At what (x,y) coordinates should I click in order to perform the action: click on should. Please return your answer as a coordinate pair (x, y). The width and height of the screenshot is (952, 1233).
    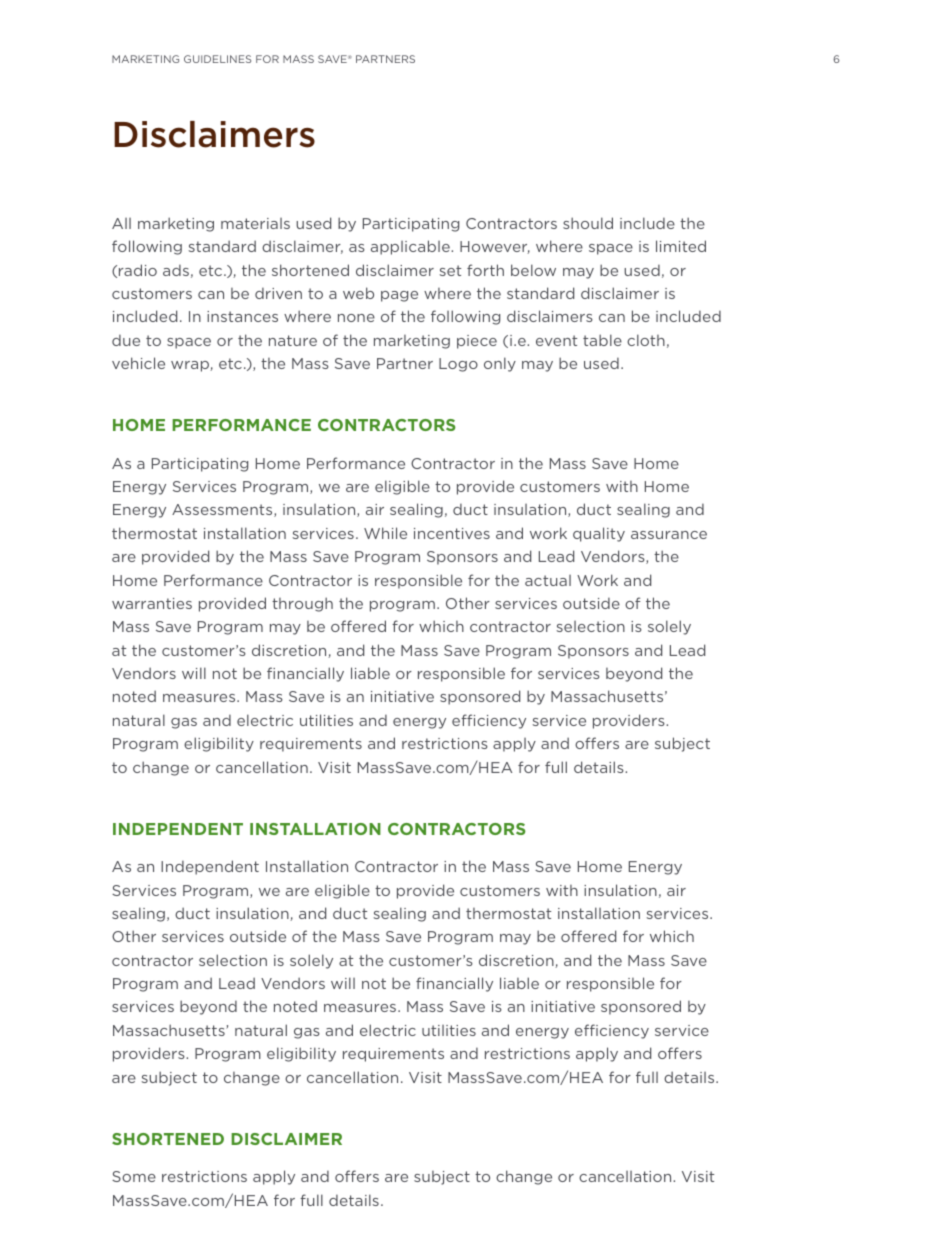
    Looking at the image, I should click on (588, 223).
